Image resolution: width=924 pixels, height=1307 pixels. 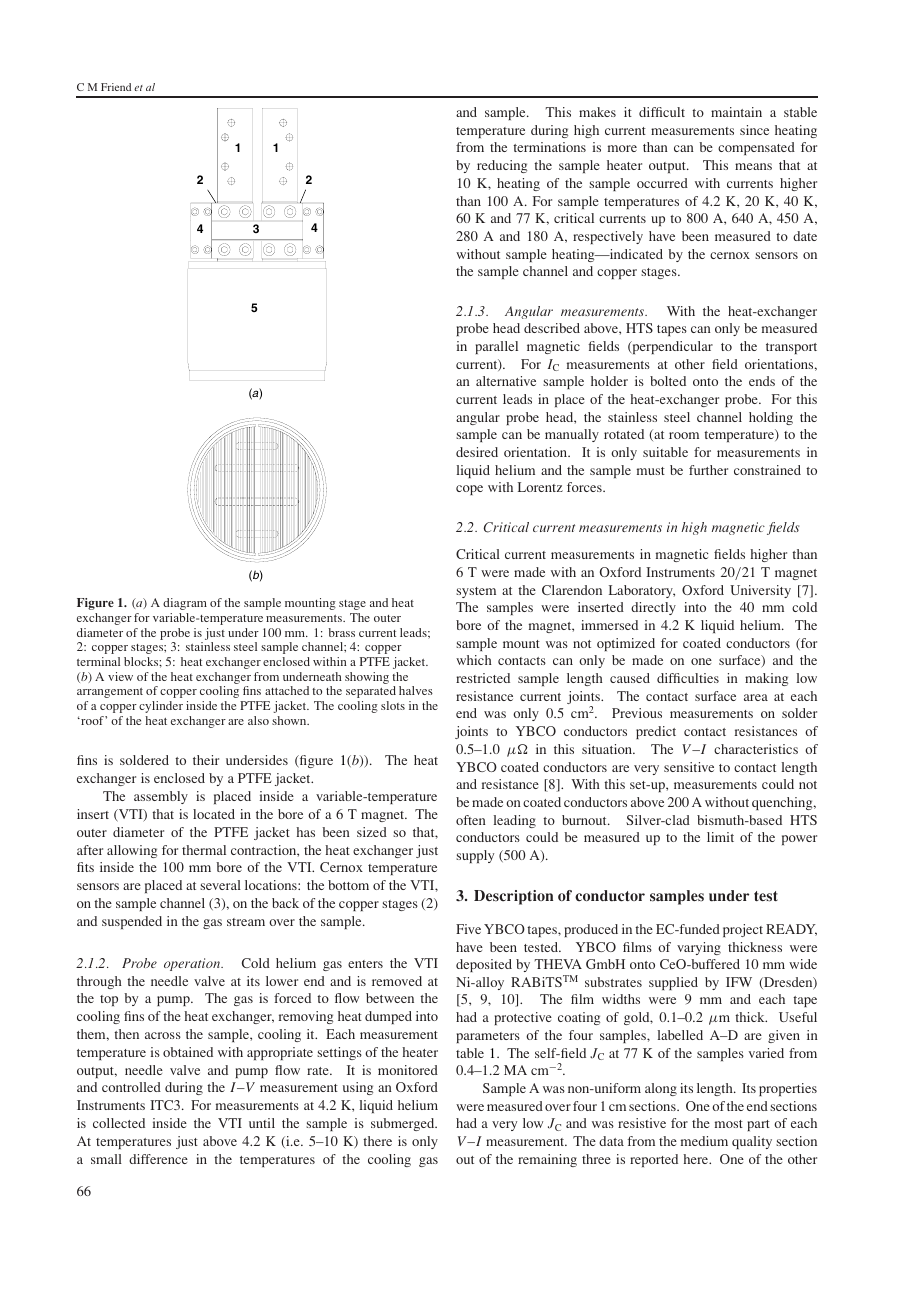 What do you see at coordinates (502, 166) in the image?
I see `reducing` at bounding box center [502, 166].
